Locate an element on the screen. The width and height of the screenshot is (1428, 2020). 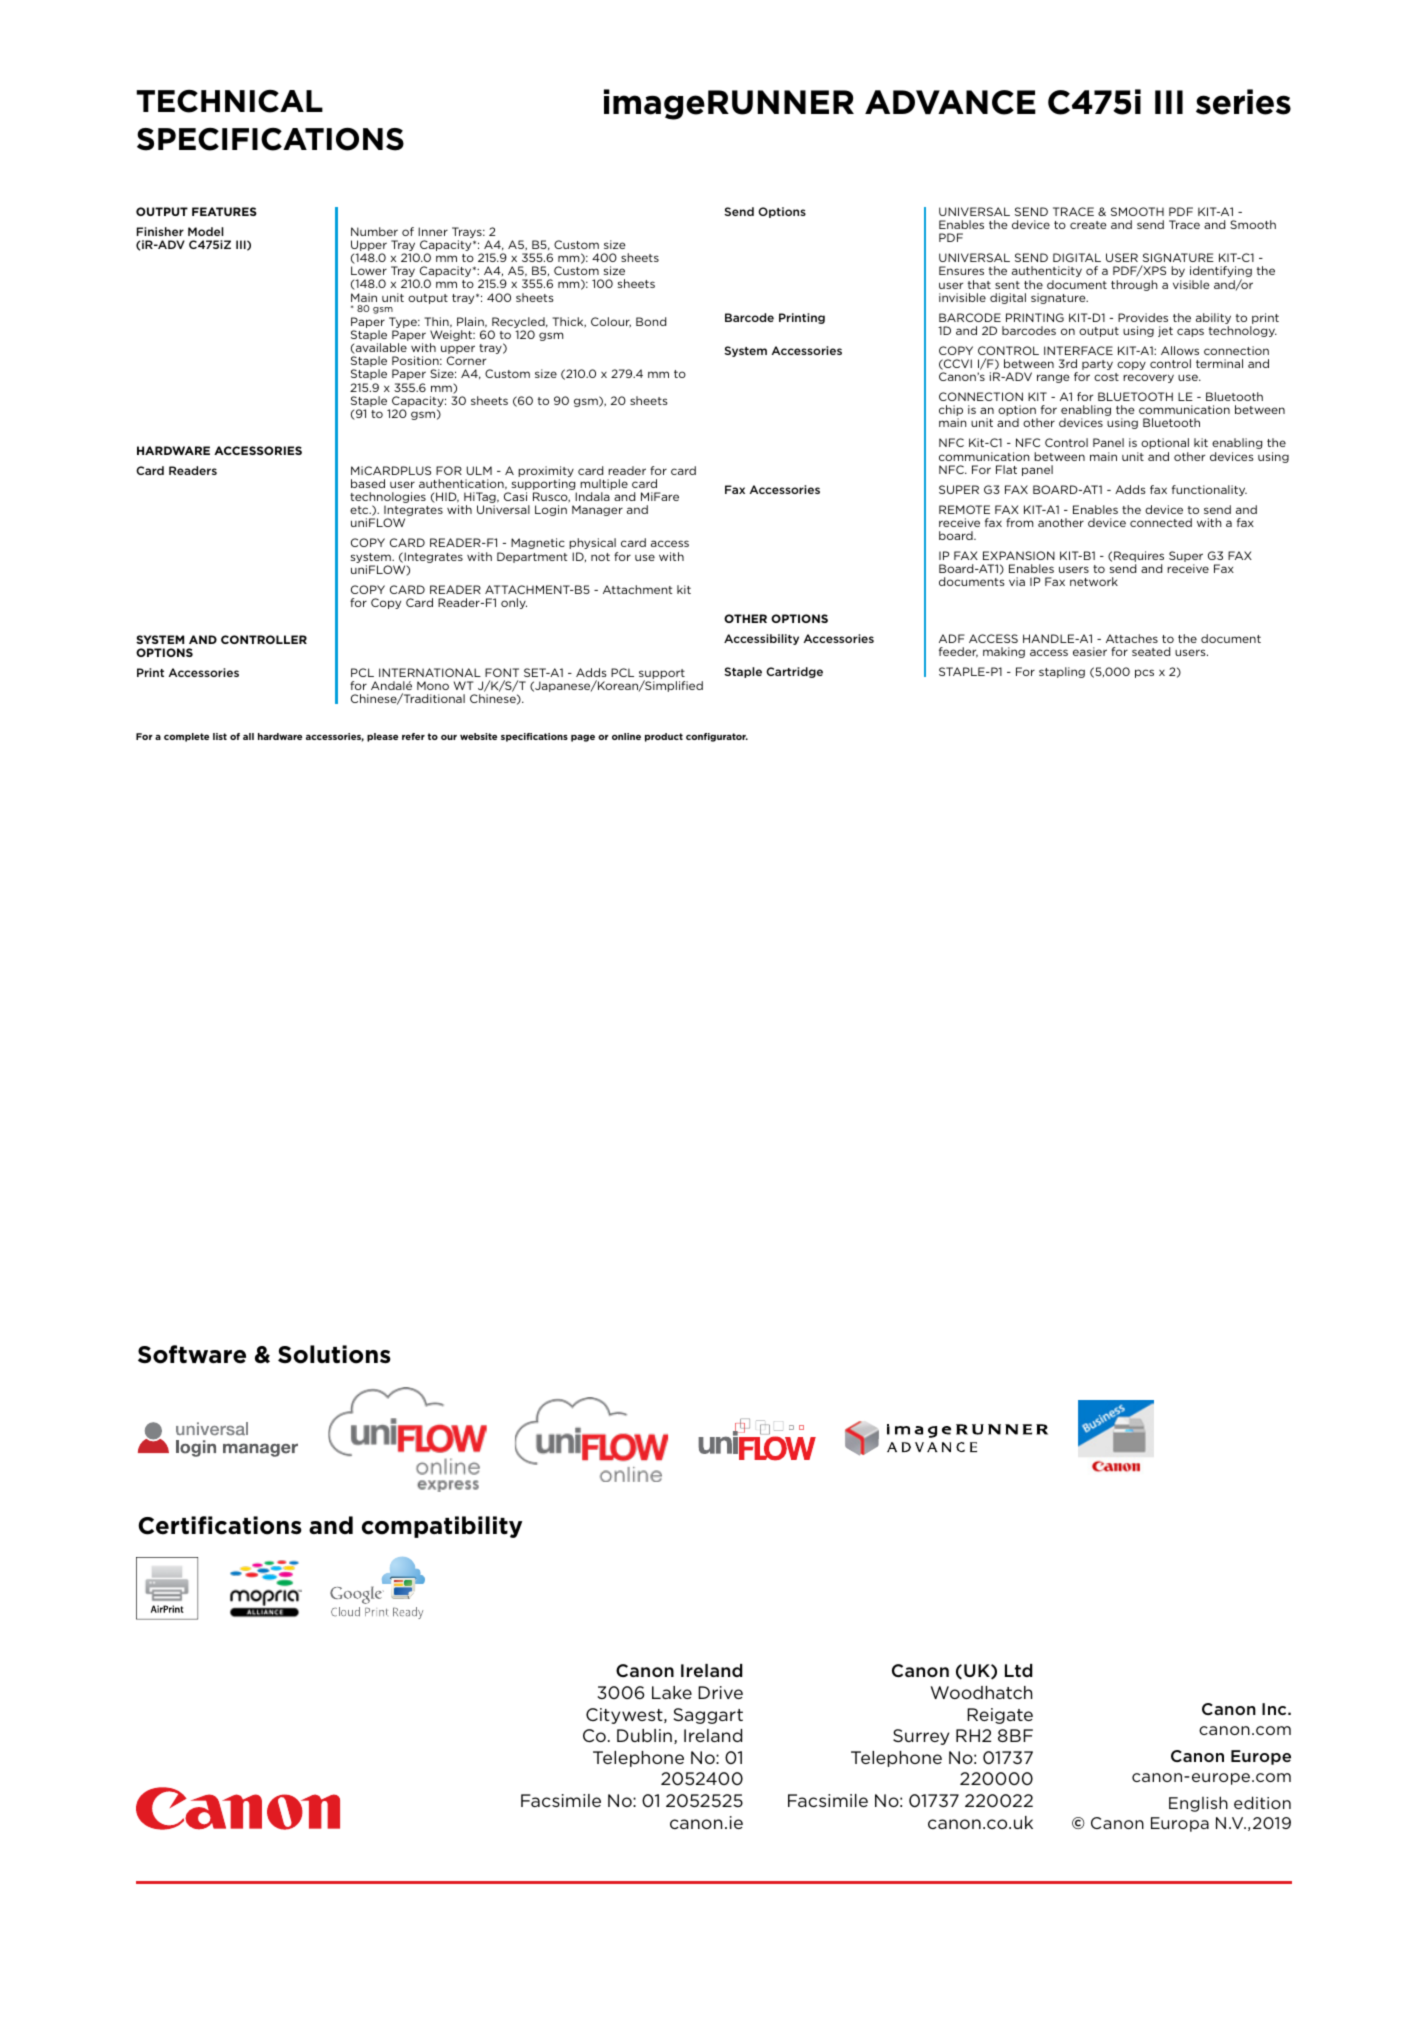
pcs is located at coordinates (1144, 673).
